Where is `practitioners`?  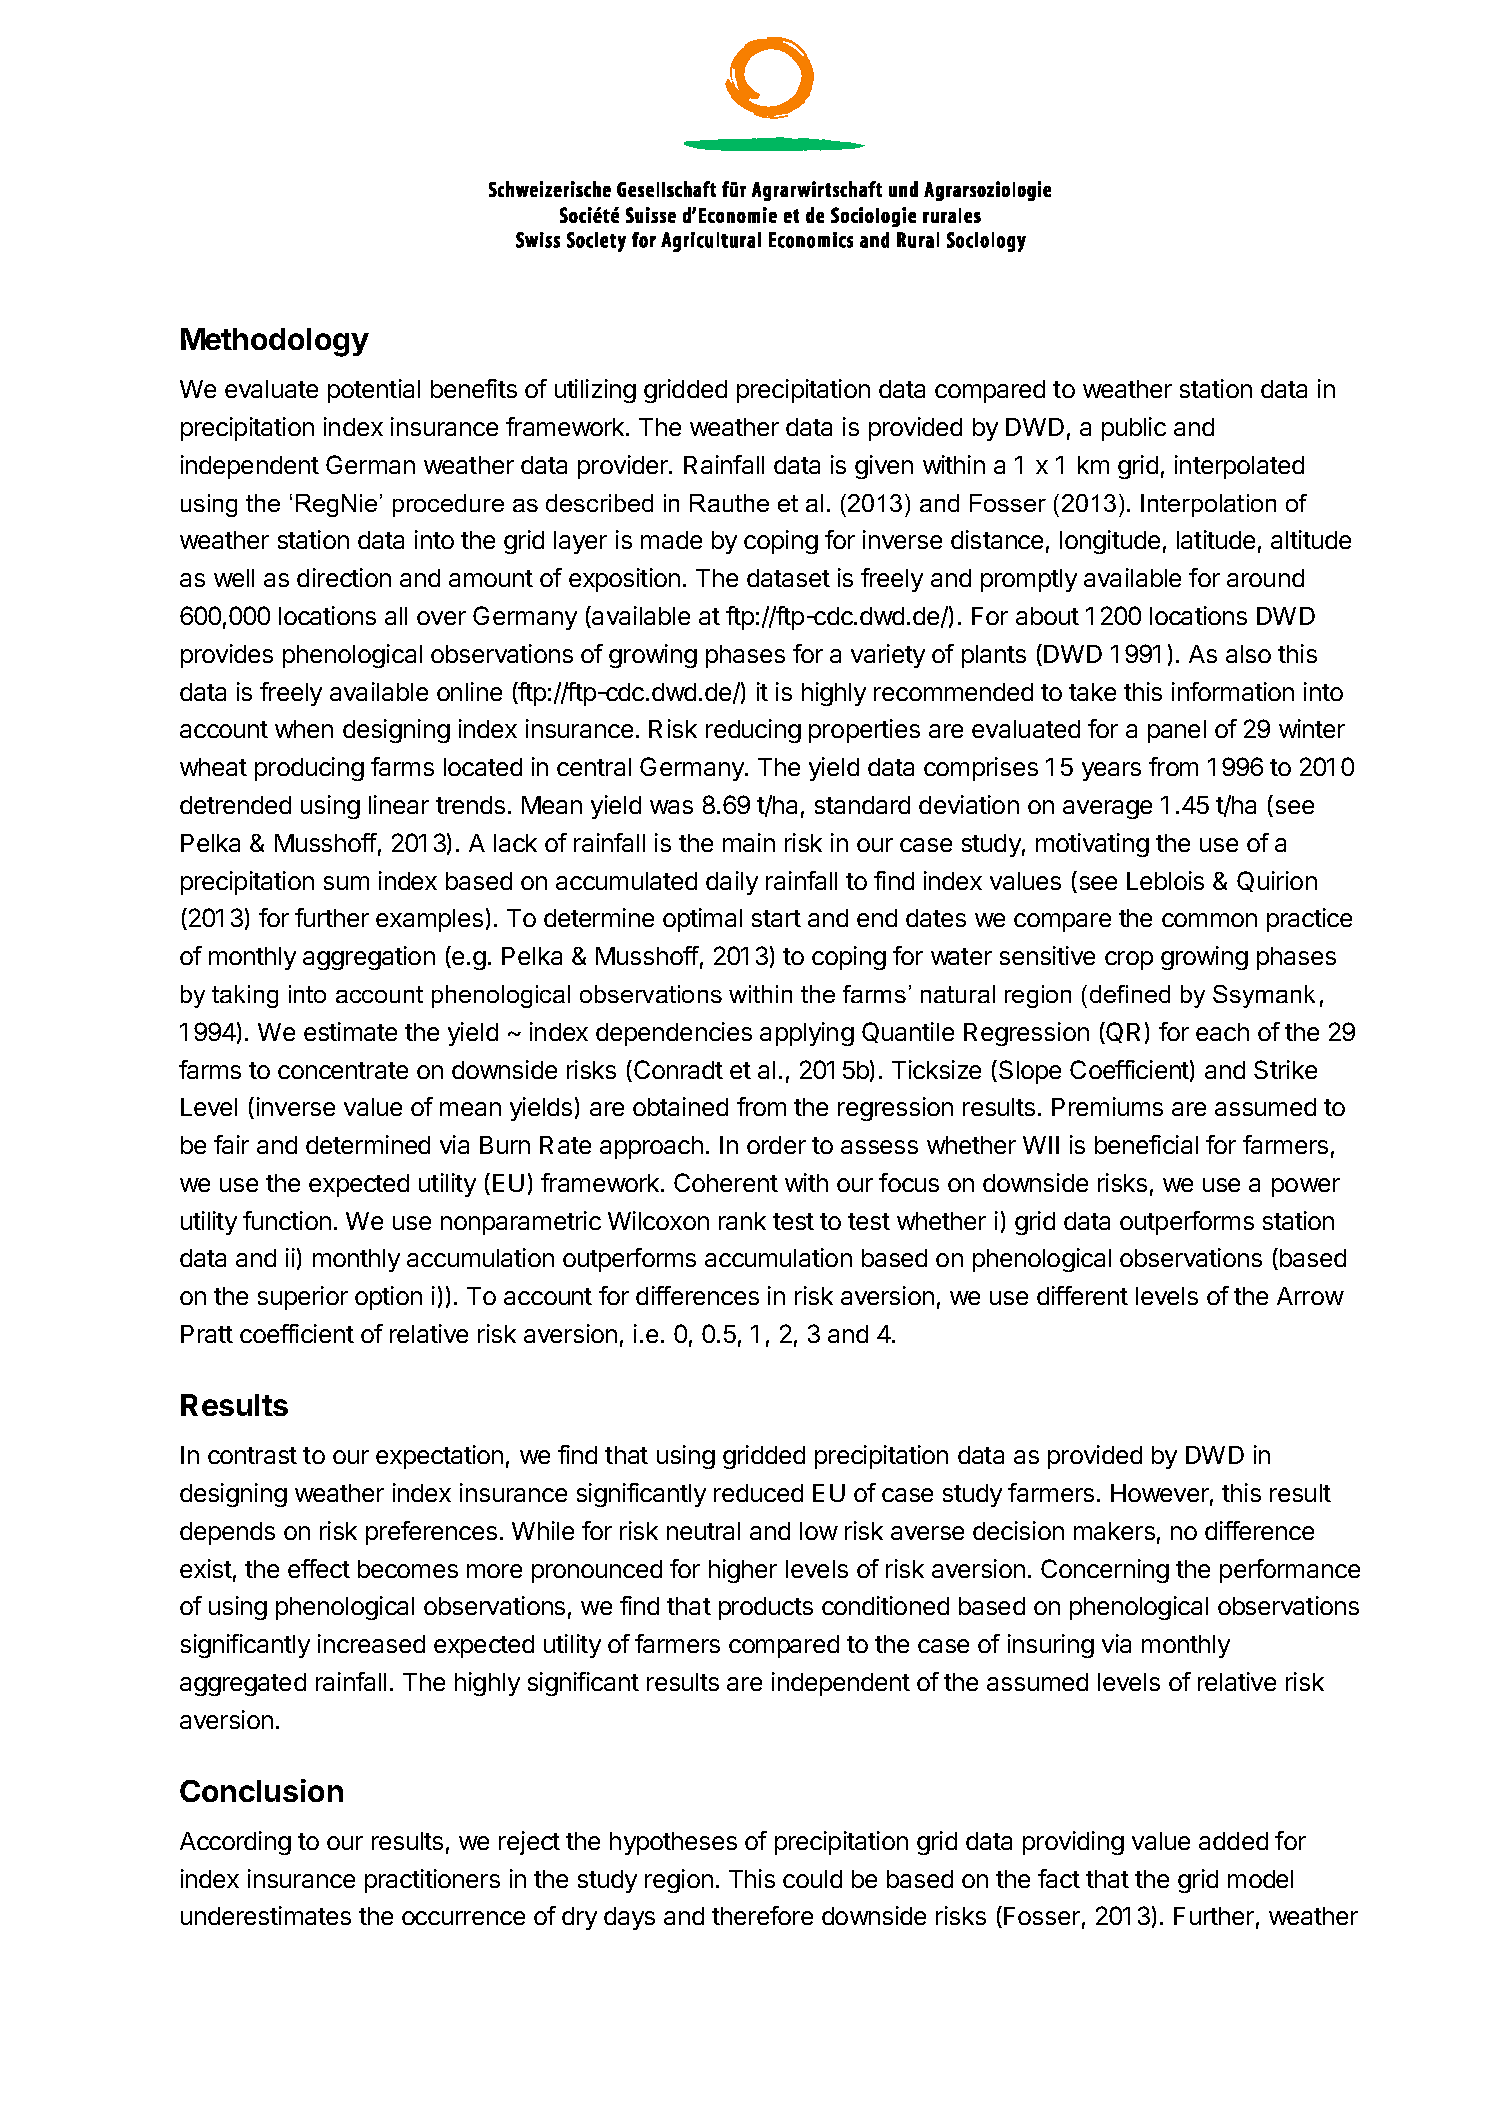 practitioners is located at coordinates (432, 1881).
